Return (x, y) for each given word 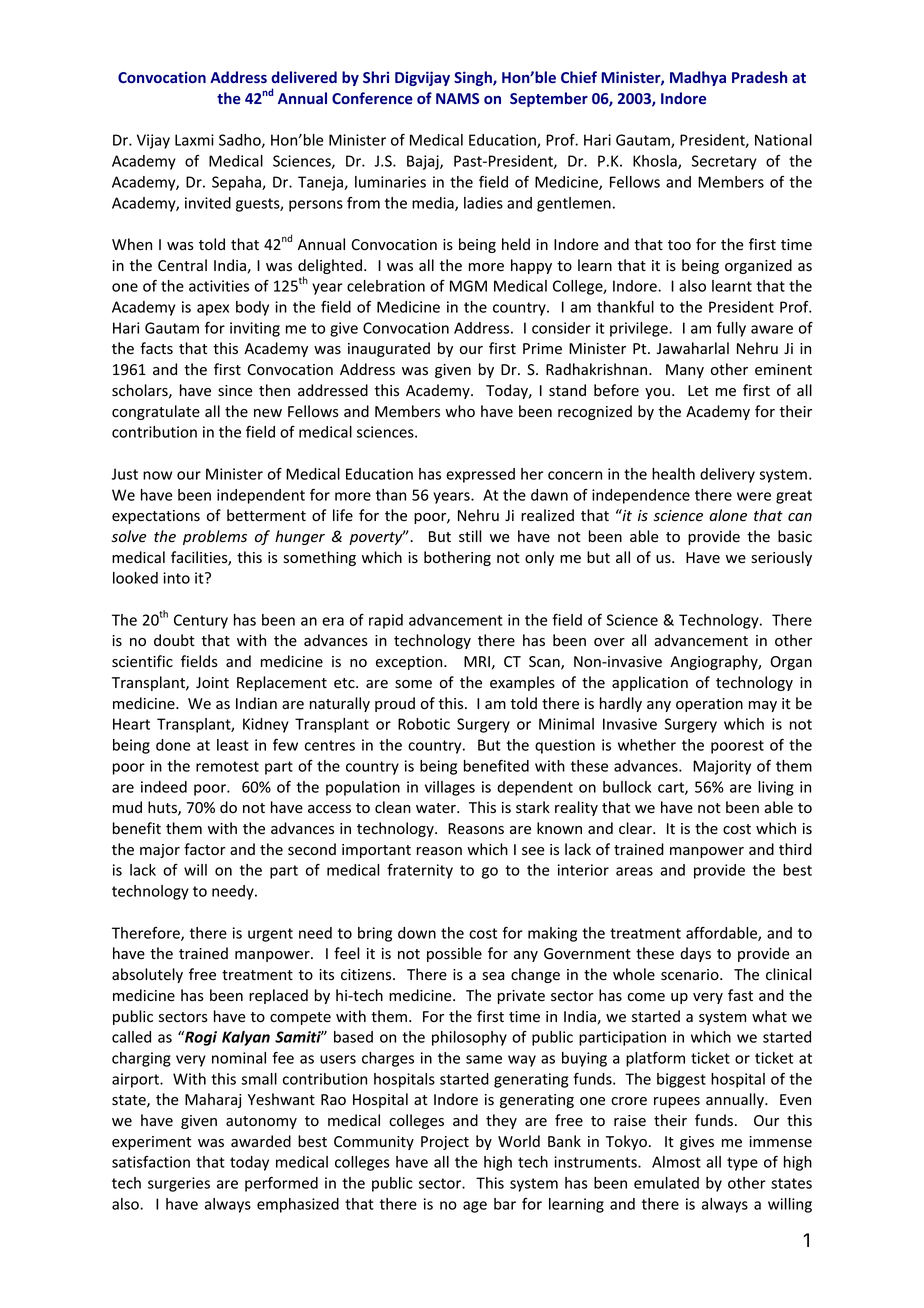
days (695, 954)
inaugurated (389, 349)
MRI (477, 661)
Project (445, 1143)
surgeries (179, 1184)
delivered (304, 77)
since (235, 391)
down (417, 933)
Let (698, 390)
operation (709, 705)
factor (205, 849)
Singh (474, 78)
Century (201, 621)
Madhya (698, 78)
